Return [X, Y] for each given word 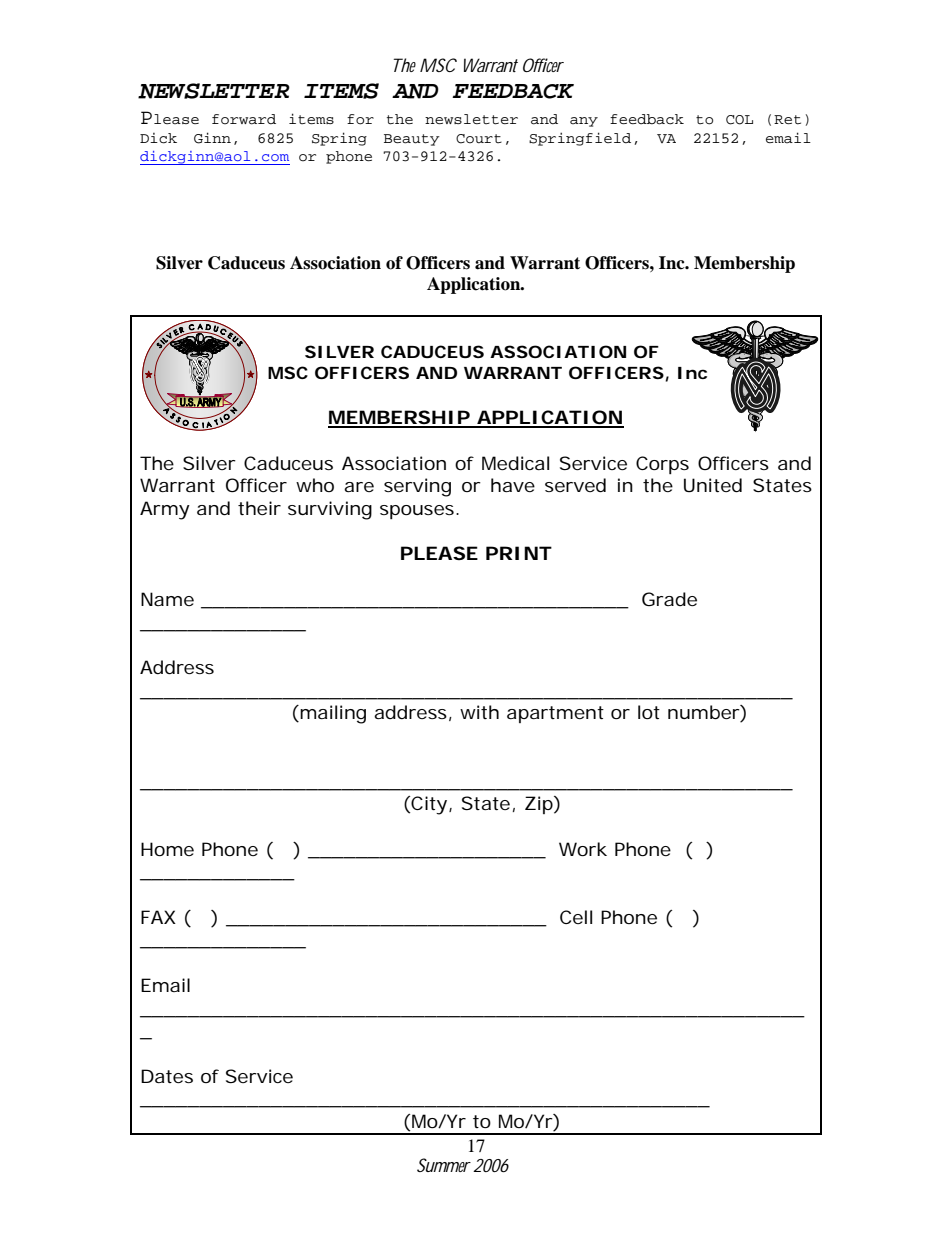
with [479, 712]
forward [244, 119]
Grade [669, 599]
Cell [576, 917]
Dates [167, 1076]
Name [167, 599]
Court [479, 139]
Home [167, 849]
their [259, 508]
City [428, 805]
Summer [444, 1165]
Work [583, 849]
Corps [662, 465]
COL [739, 120]
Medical [515, 463]
